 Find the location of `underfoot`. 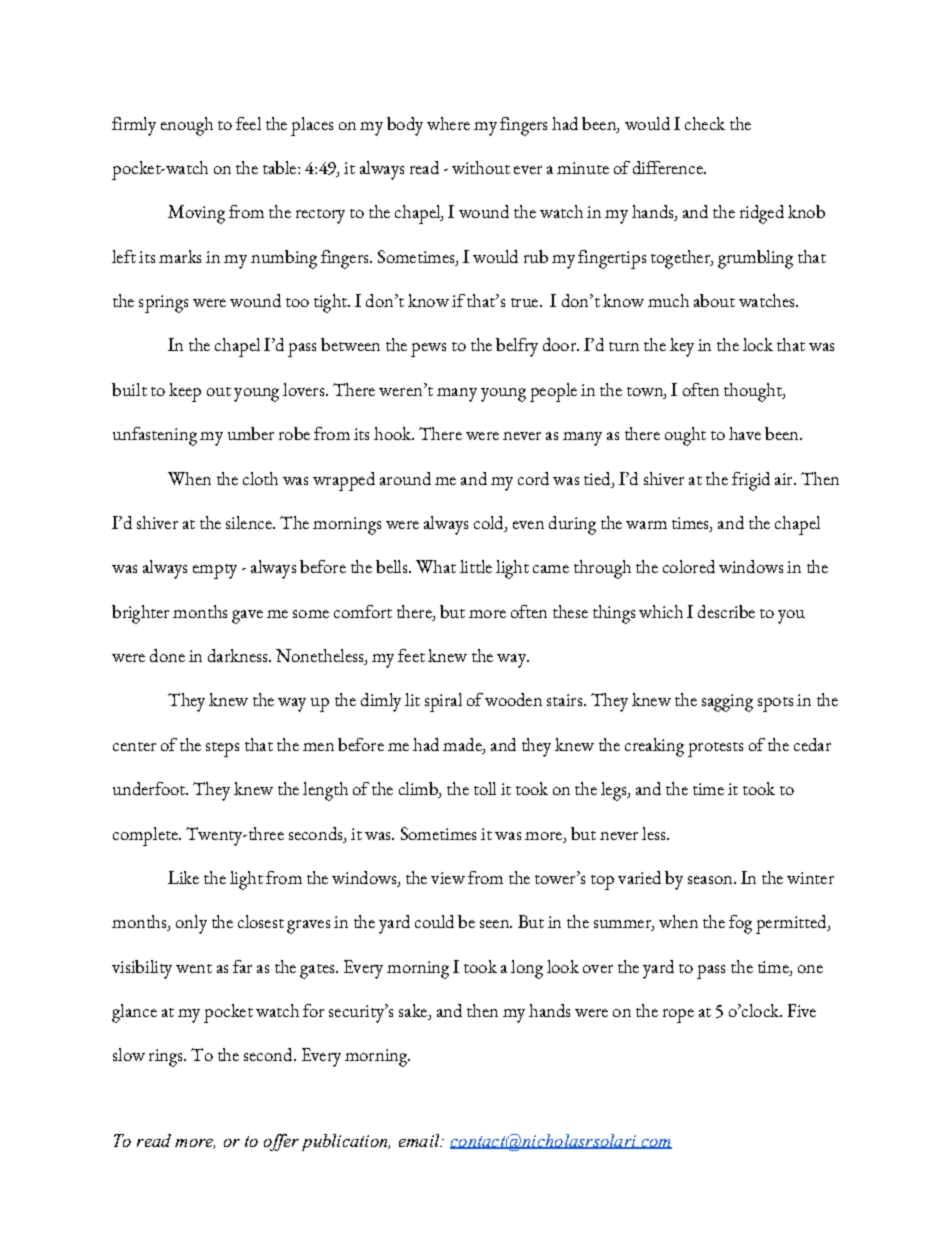

underfoot is located at coordinates (150, 788).
